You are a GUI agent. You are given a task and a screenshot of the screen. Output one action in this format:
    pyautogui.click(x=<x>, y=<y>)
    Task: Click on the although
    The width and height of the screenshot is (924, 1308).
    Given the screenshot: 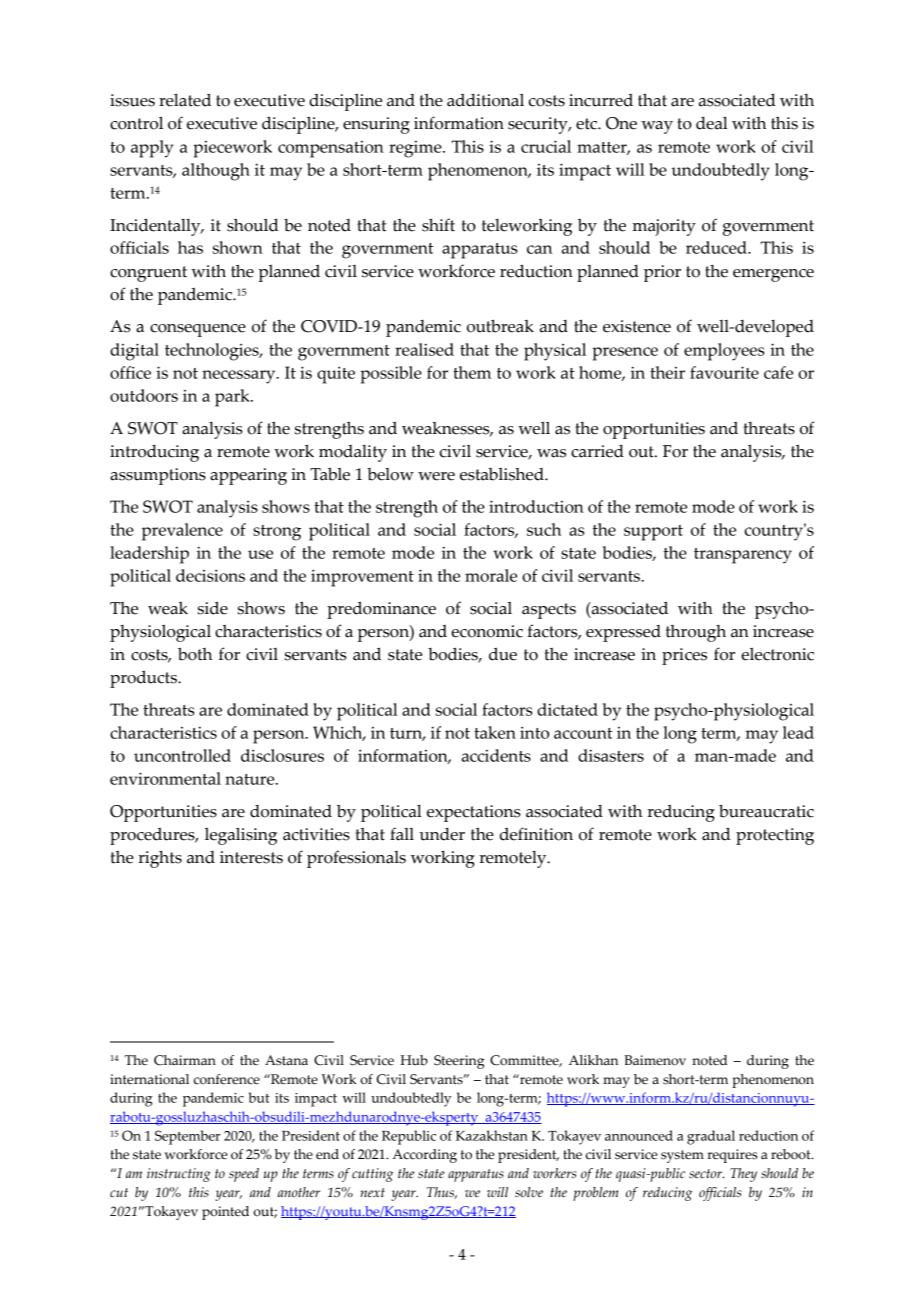 What is the action you would take?
    pyautogui.click(x=216, y=172)
